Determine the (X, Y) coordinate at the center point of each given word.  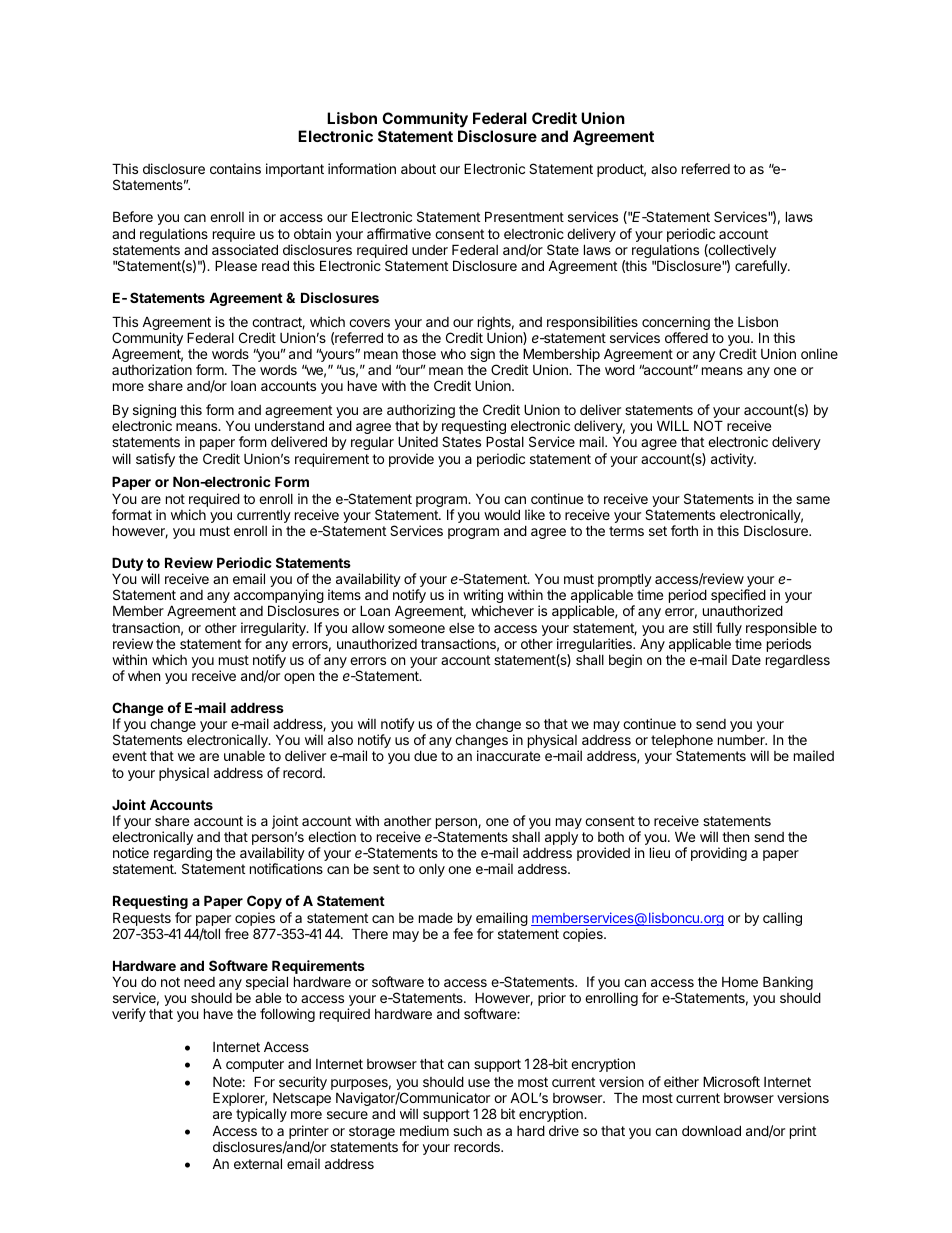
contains (235, 168)
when (144, 676)
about (418, 169)
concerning (676, 324)
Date (746, 659)
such (467, 1131)
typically (261, 1115)
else (461, 628)
